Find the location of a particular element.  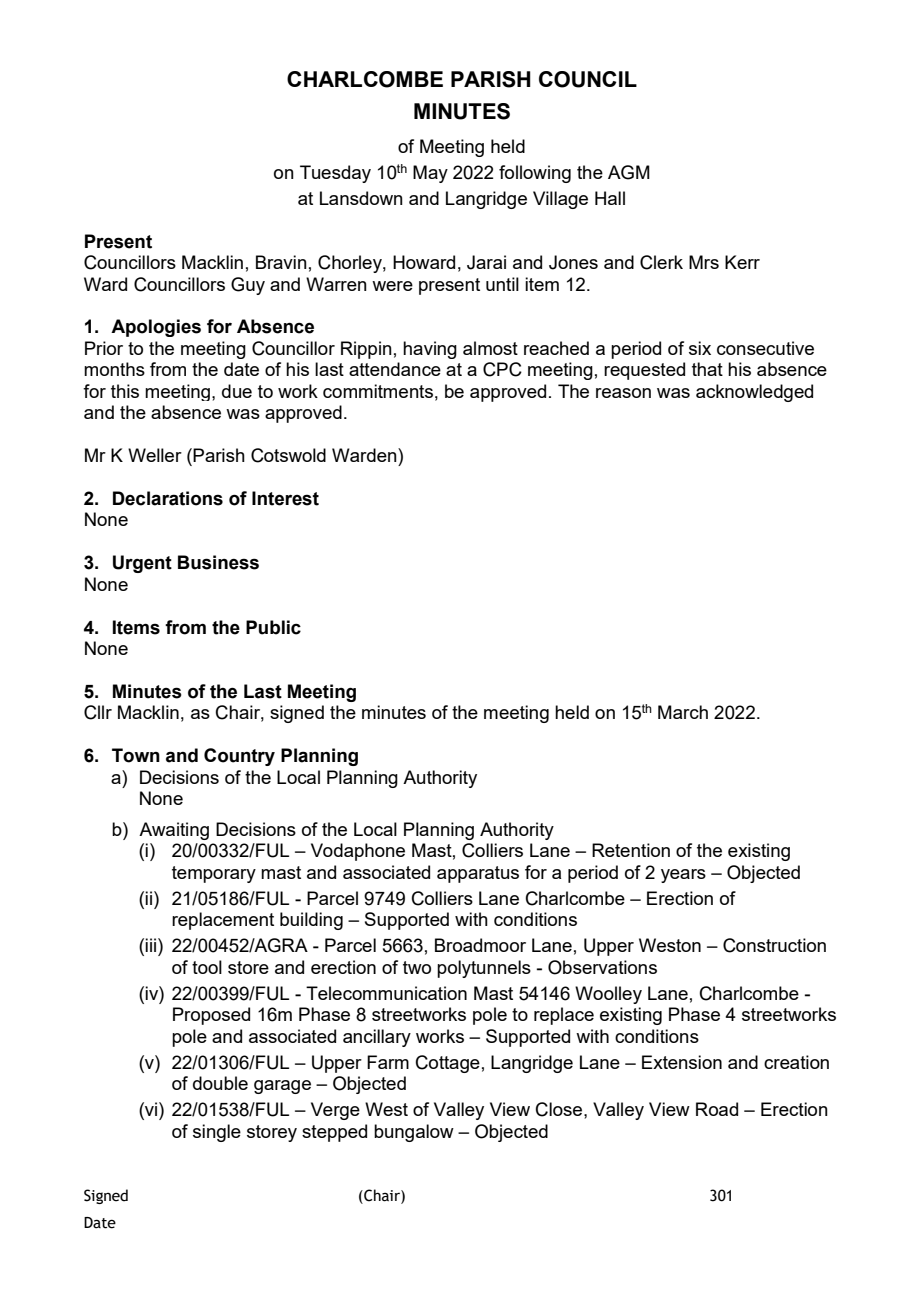

Mrs is located at coordinates (704, 262).
